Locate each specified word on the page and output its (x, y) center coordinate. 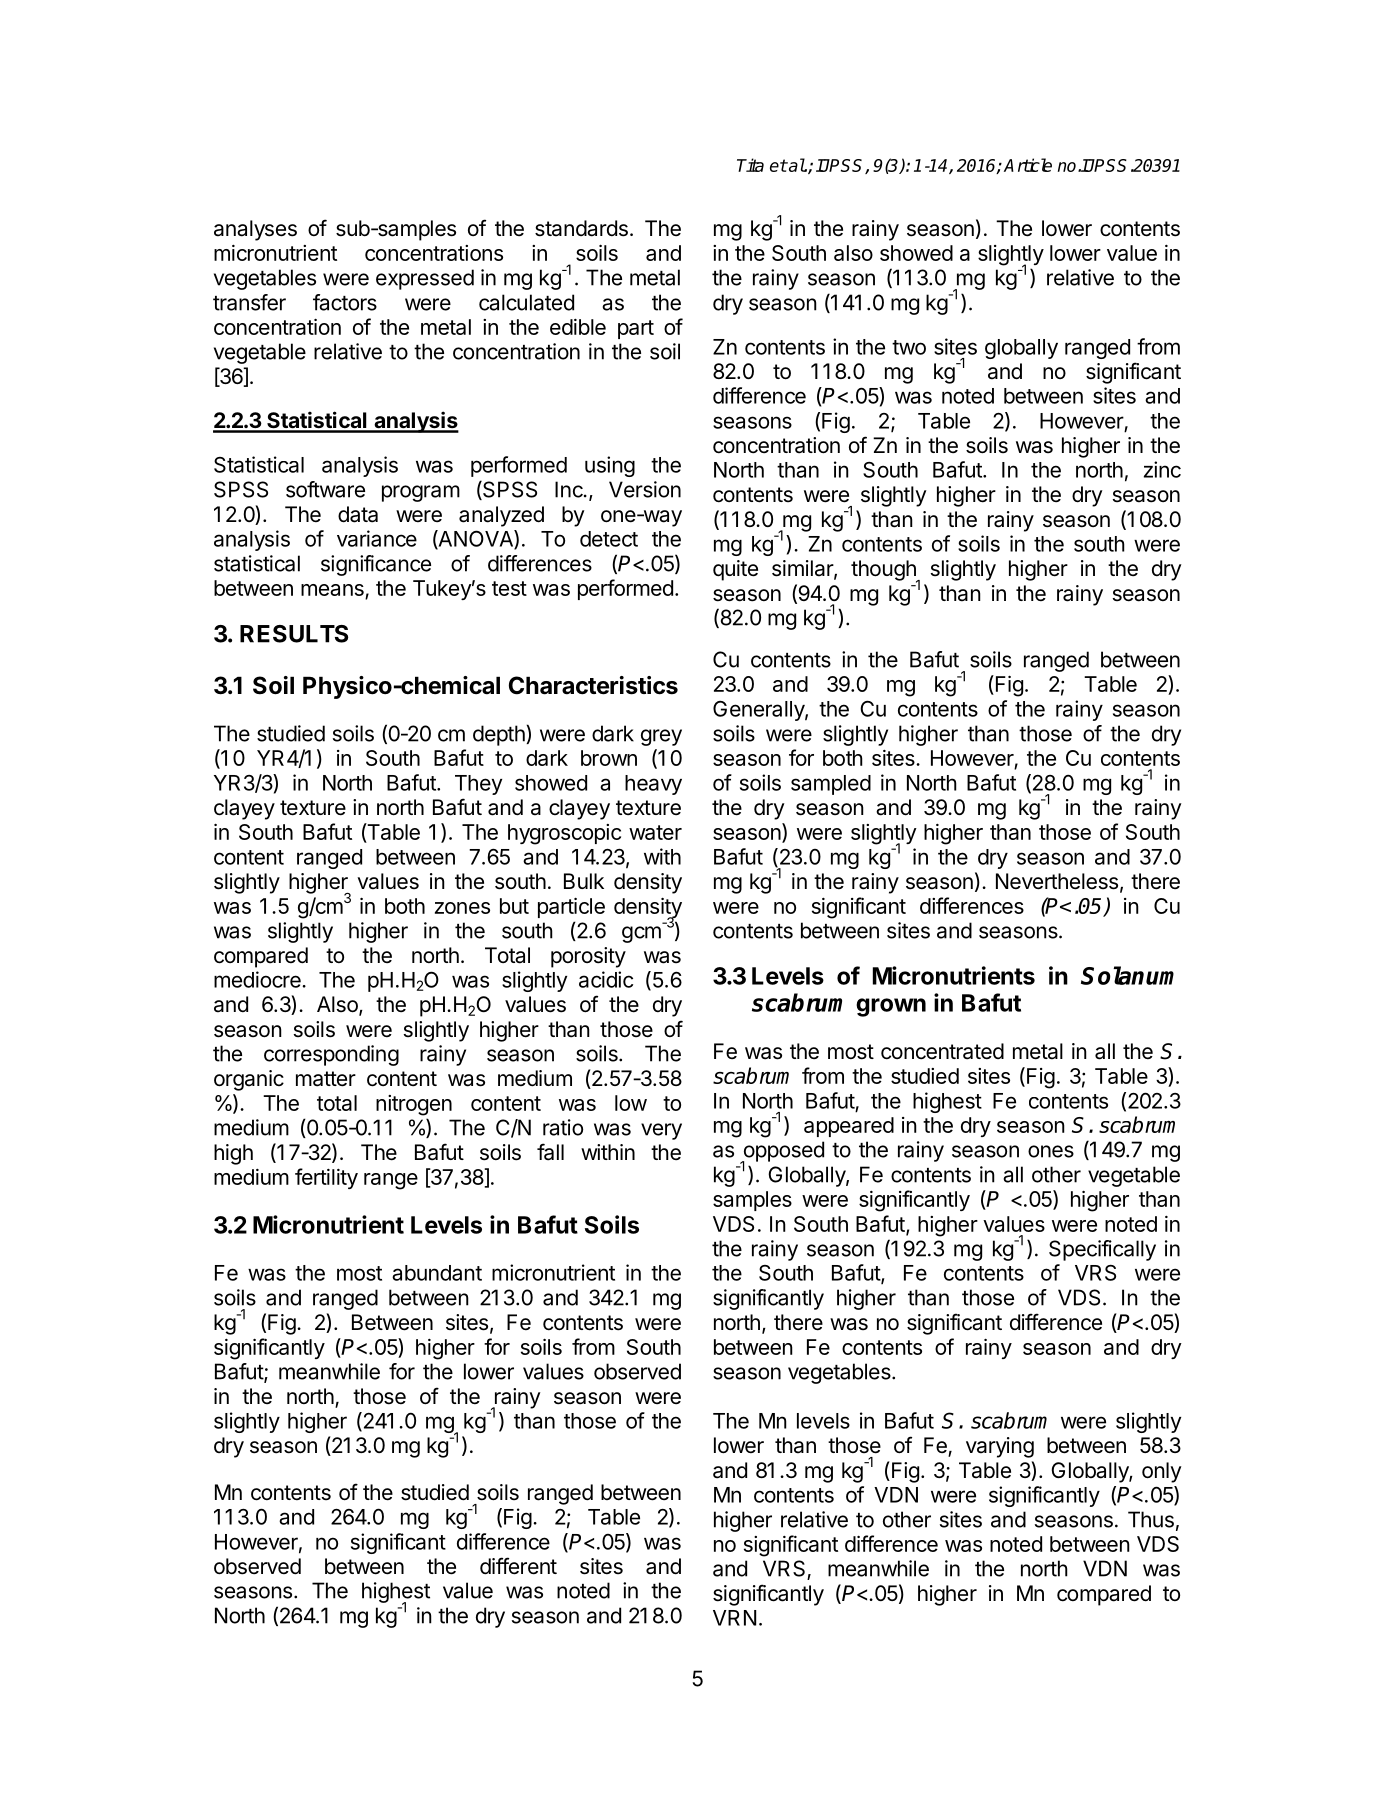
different (518, 1566)
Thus (1151, 1519)
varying (1000, 1447)
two (909, 347)
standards (581, 228)
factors (345, 302)
